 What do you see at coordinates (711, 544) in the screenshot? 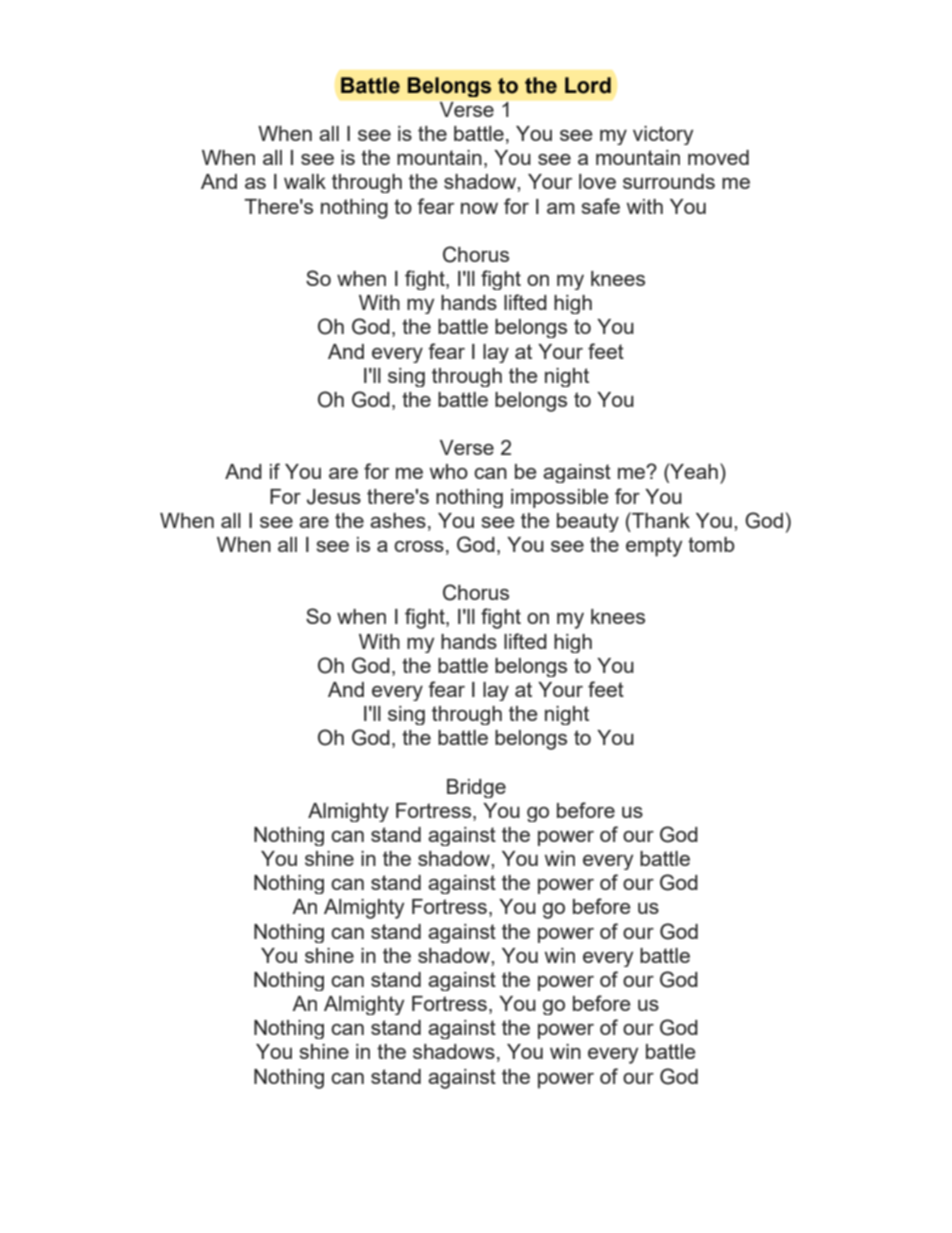
I see `tomb` at bounding box center [711, 544].
